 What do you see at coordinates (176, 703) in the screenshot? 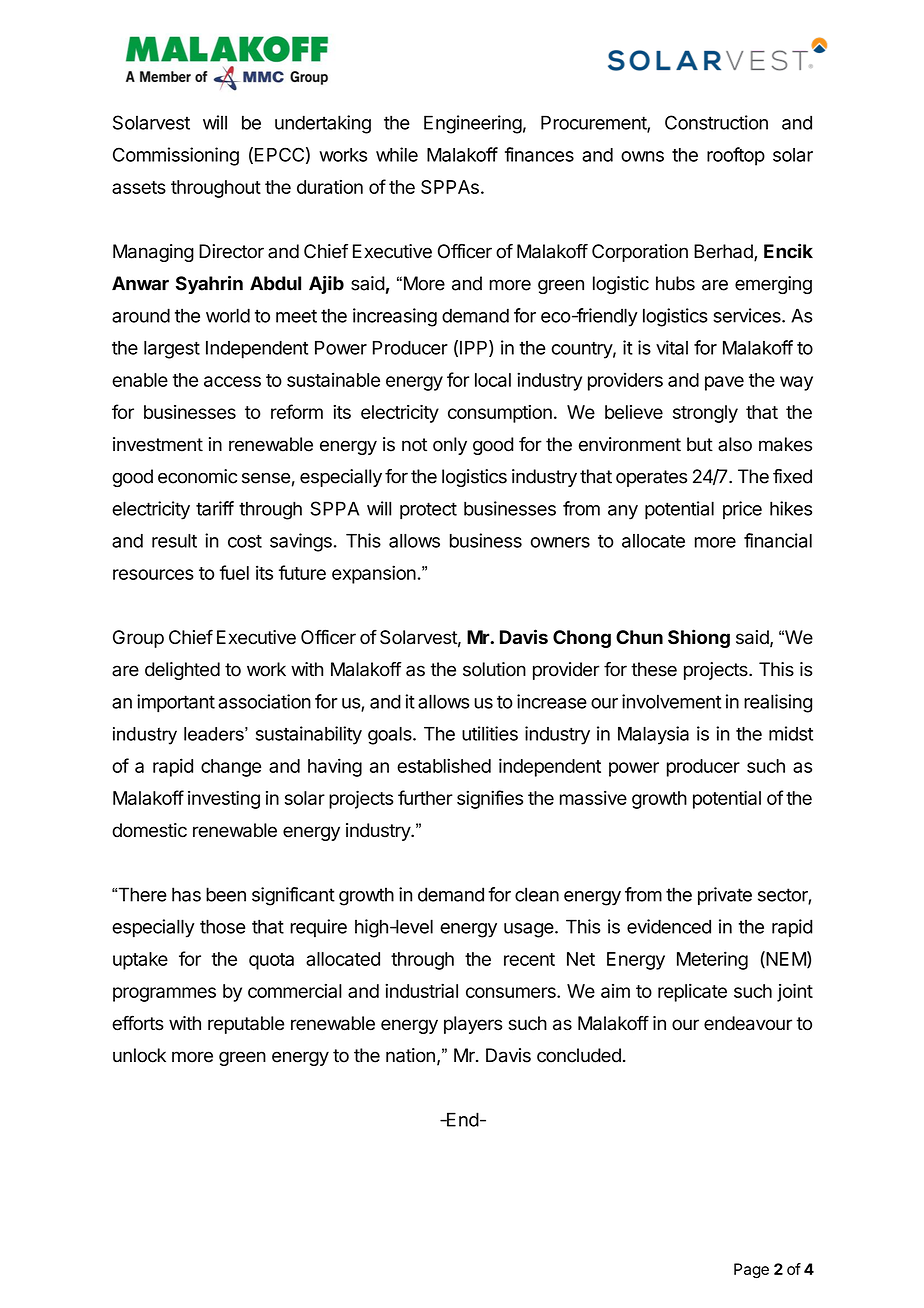
I see `important` at bounding box center [176, 703].
